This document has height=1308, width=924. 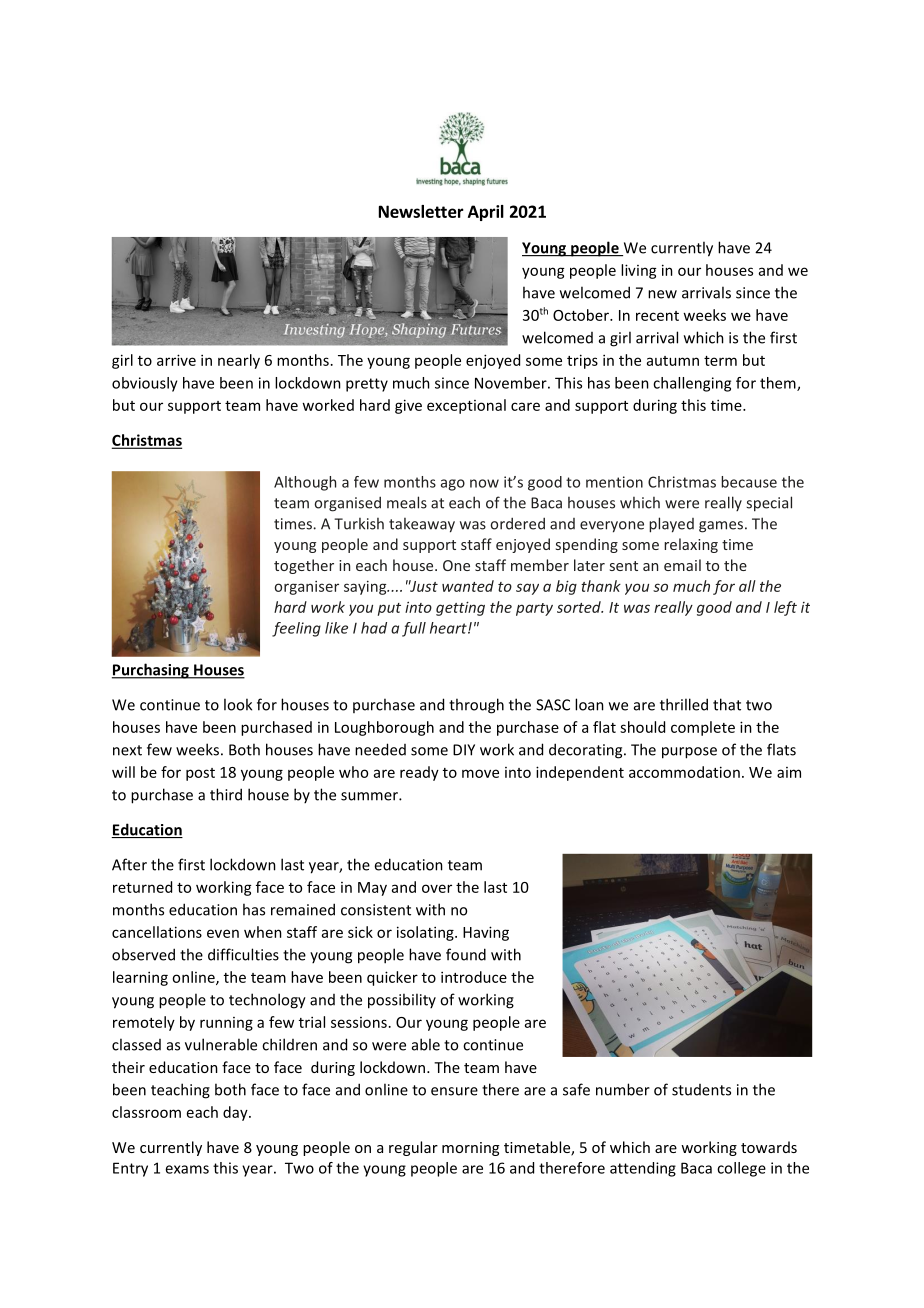 I want to click on look, so click(x=238, y=704).
